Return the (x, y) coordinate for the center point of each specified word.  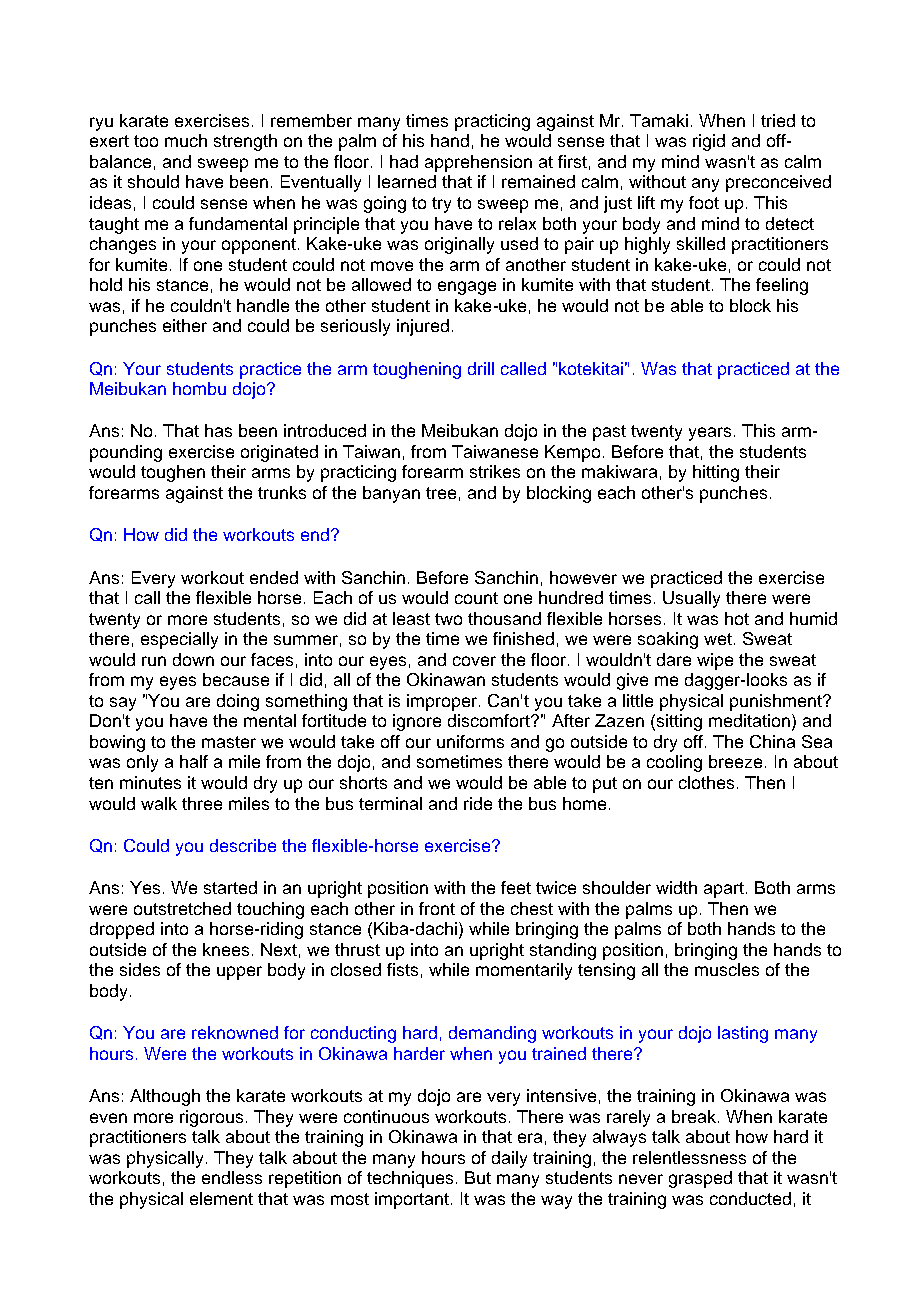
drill (481, 368)
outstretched (182, 908)
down (193, 659)
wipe (715, 661)
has (218, 430)
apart (724, 890)
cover (474, 661)
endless (232, 1177)
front (437, 908)
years (710, 434)
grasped (700, 1179)
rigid (709, 142)
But (478, 1177)
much (186, 140)
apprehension (478, 163)
